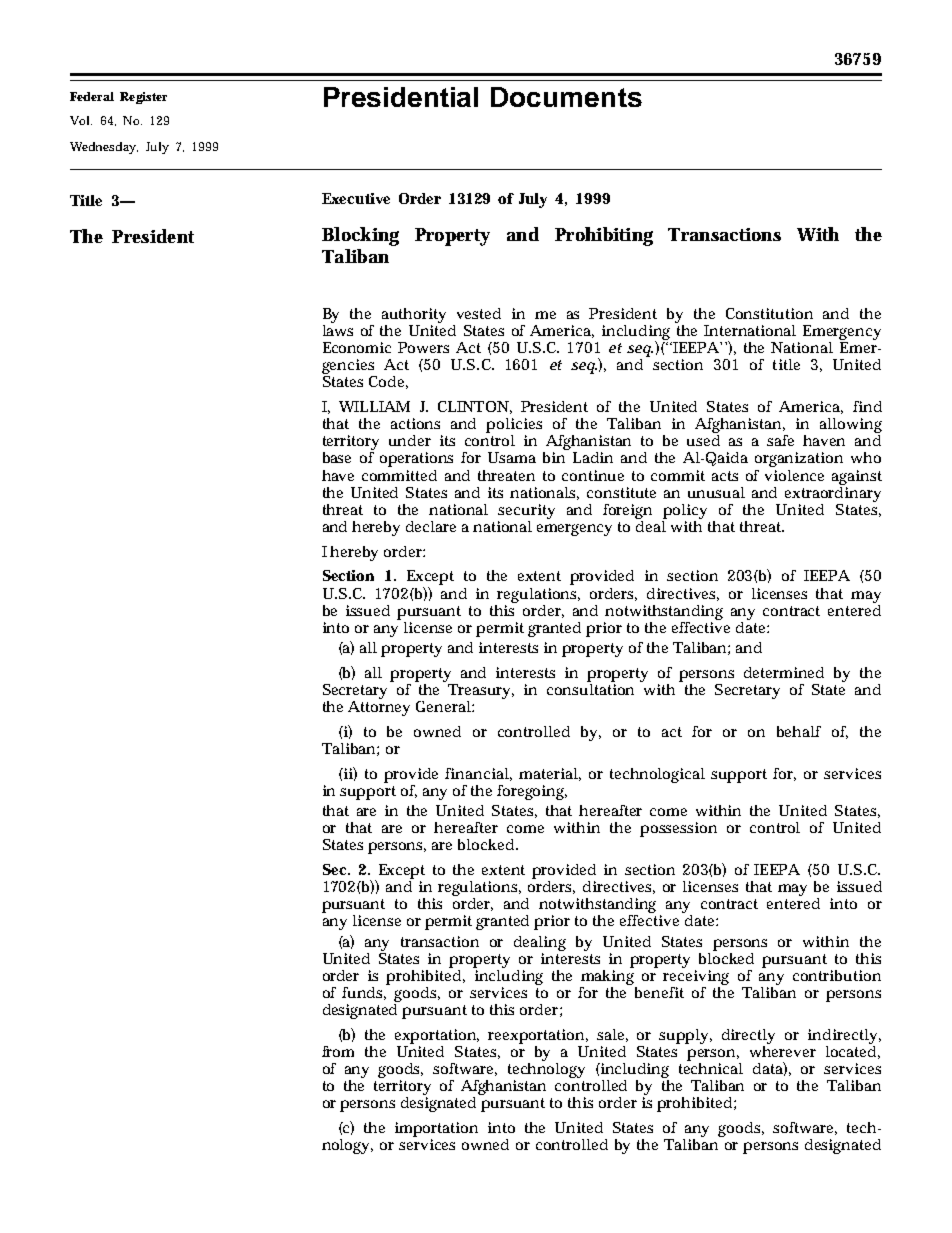 This page has height=1233, width=952. What do you see at coordinates (143, 98) in the page?
I see `Register` at bounding box center [143, 98].
